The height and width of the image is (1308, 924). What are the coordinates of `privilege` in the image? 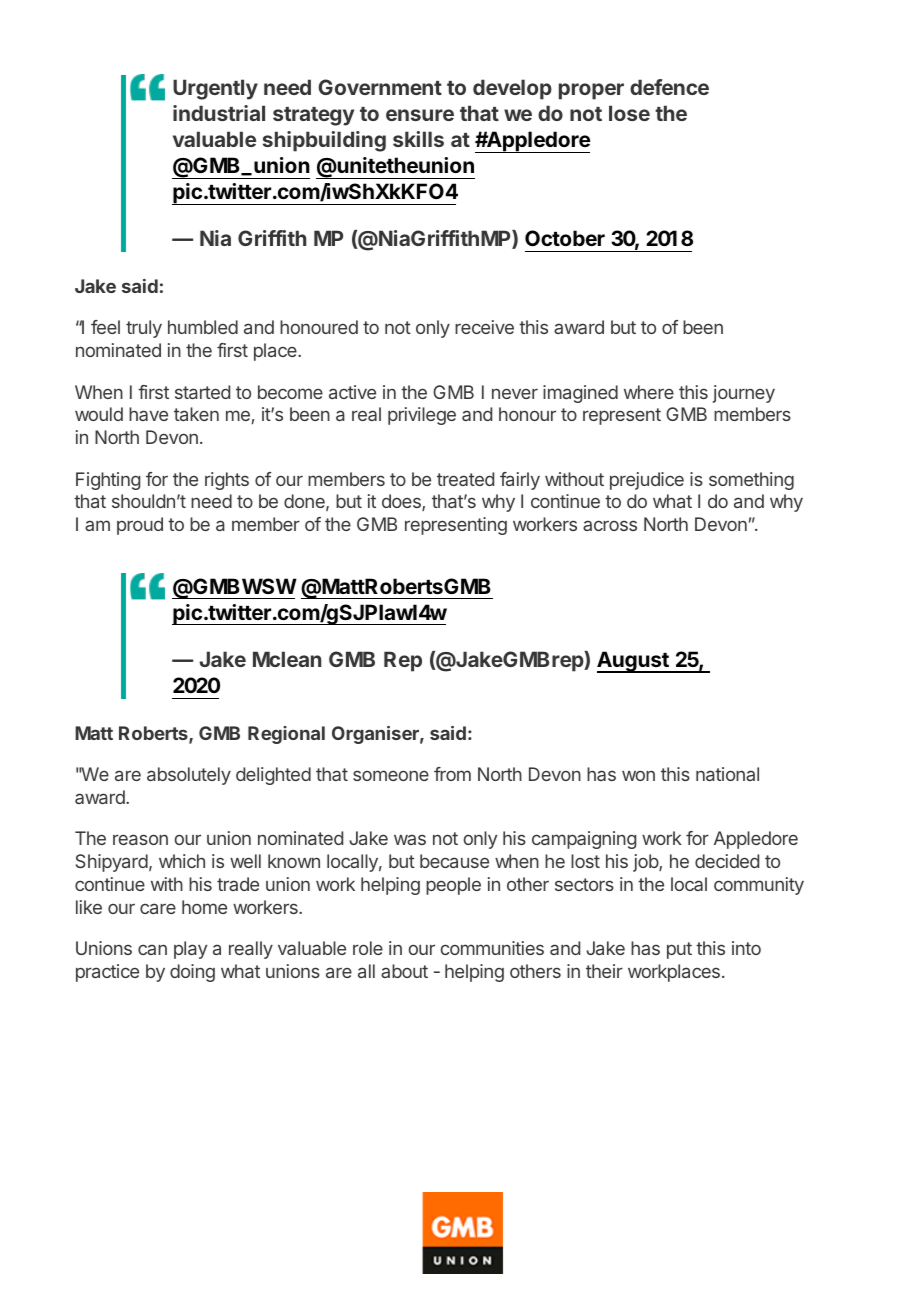 It's located at (422, 416).
